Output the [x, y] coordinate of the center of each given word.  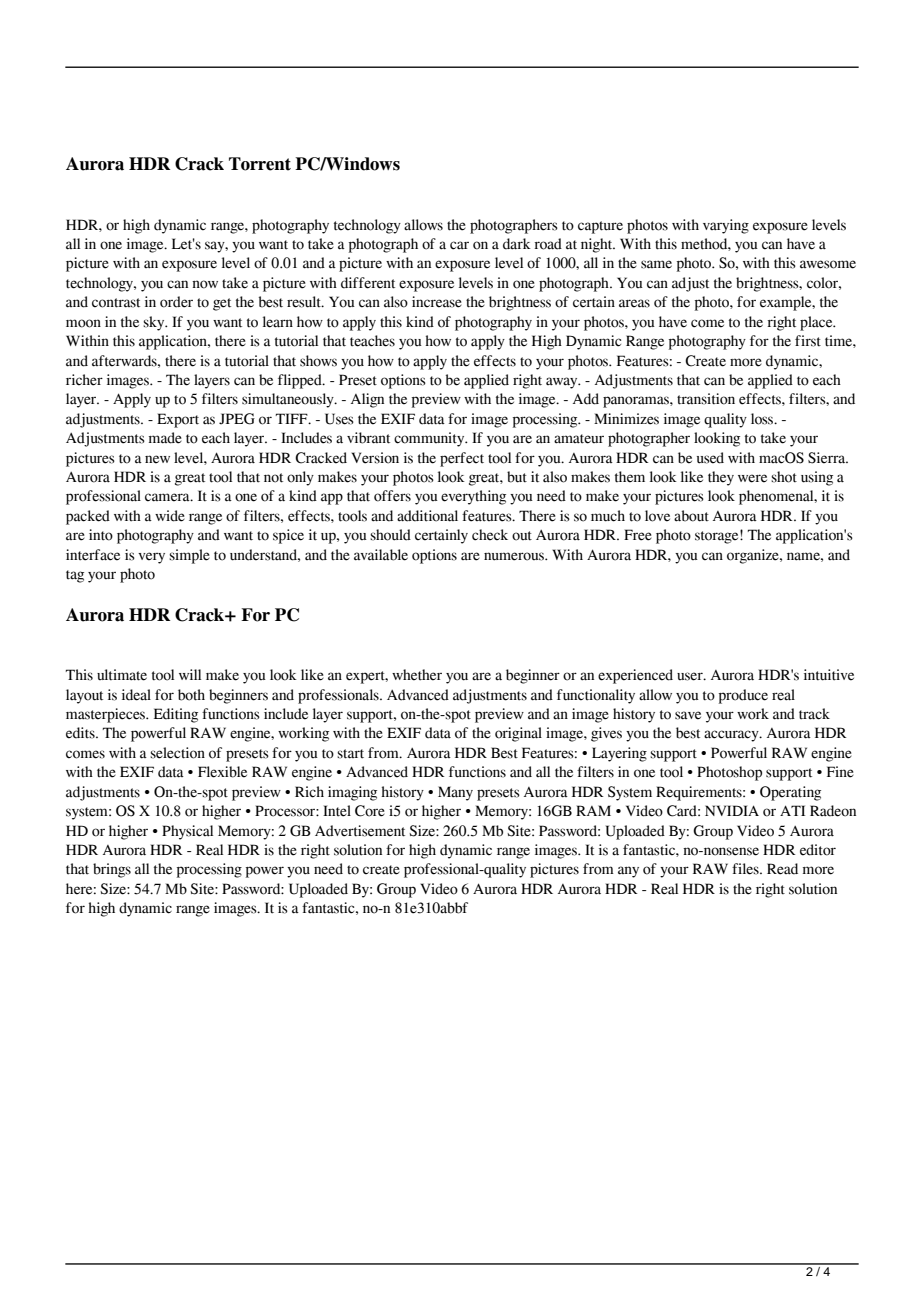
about [691, 516]
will [190, 674]
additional [427, 516]
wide [170, 516]
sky [155, 323]
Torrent [260, 164]
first [808, 341]
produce [743, 696]
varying [726, 226]
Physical [187, 832]
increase [437, 302]
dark [517, 244]
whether [417, 675]
